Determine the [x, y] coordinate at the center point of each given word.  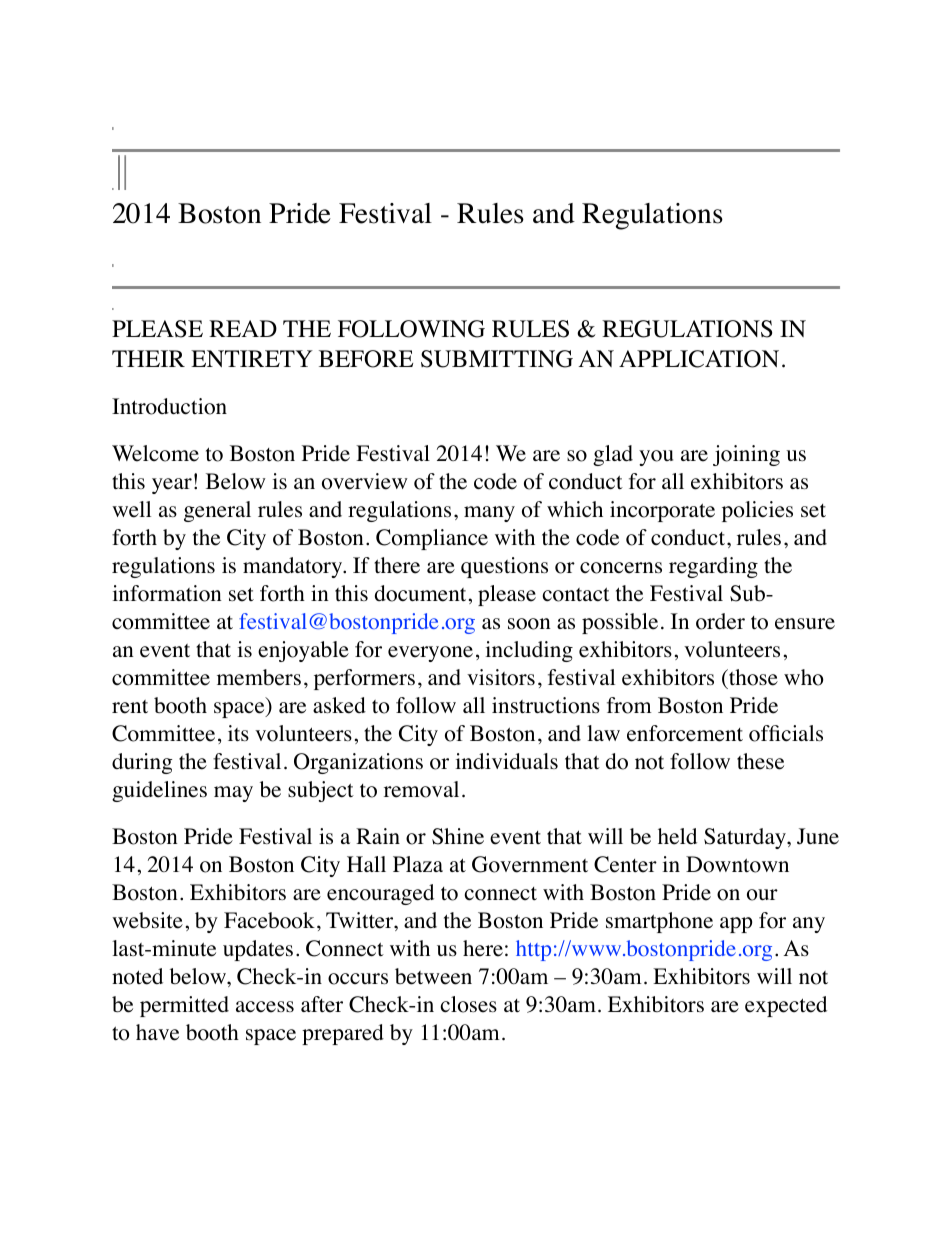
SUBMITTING [497, 359]
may [233, 794]
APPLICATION [699, 359]
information [167, 593]
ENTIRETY [252, 358]
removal [421, 789]
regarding [713, 567]
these [760, 761]
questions [504, 567]
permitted [184, 1006]
